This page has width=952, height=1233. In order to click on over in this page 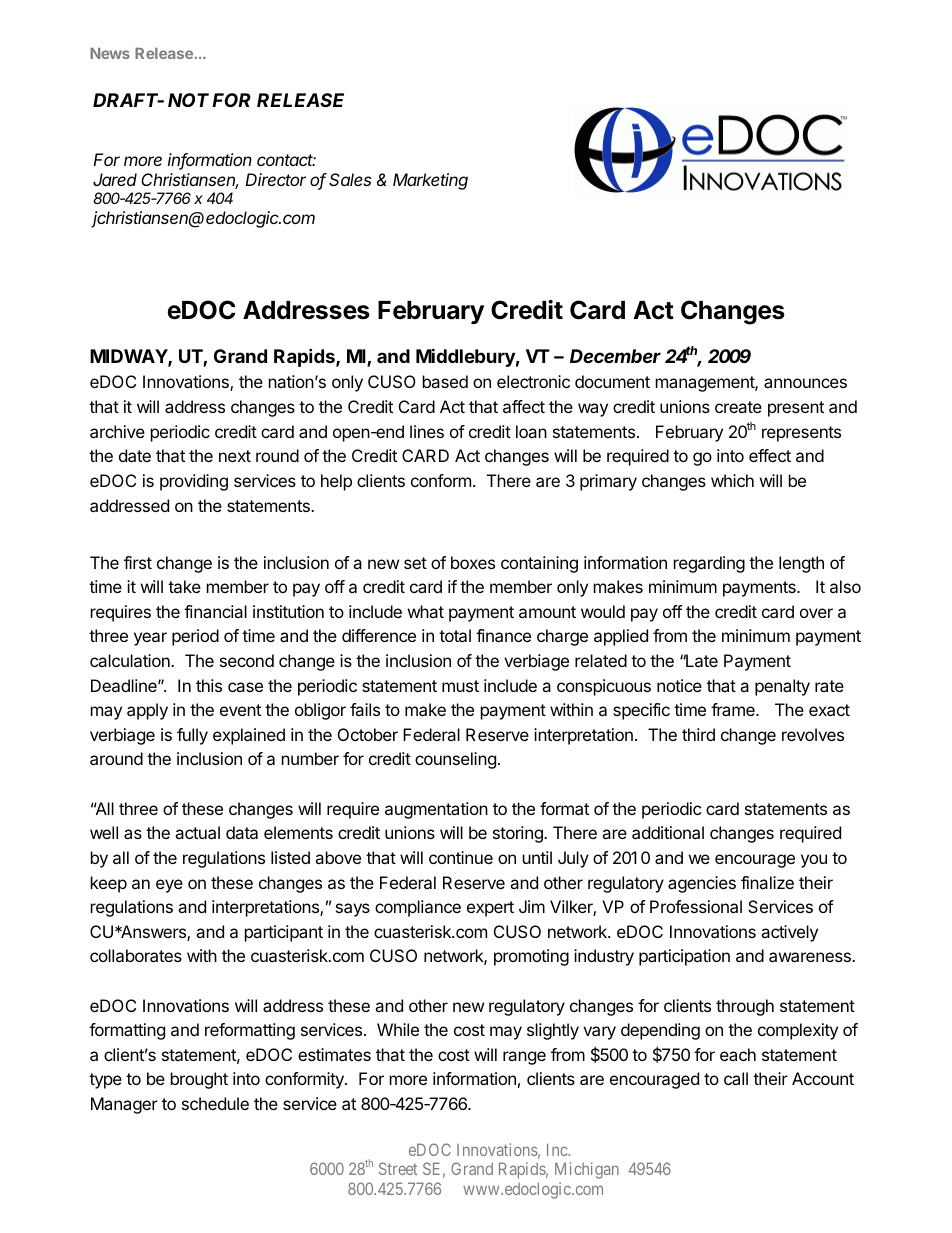, I will do `click(816, 613)`.
